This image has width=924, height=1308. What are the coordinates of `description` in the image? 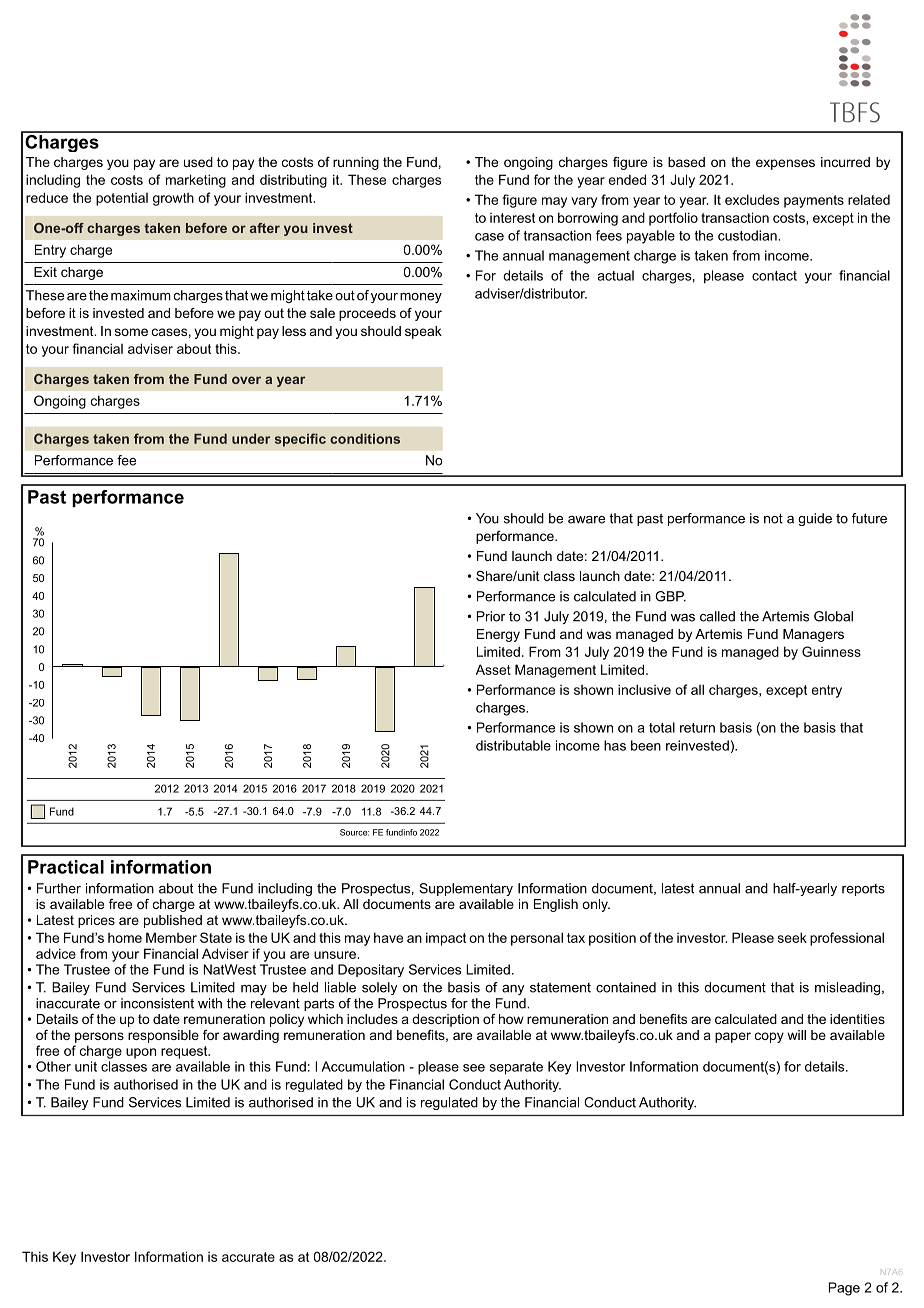 It's located at (445, 1020).
